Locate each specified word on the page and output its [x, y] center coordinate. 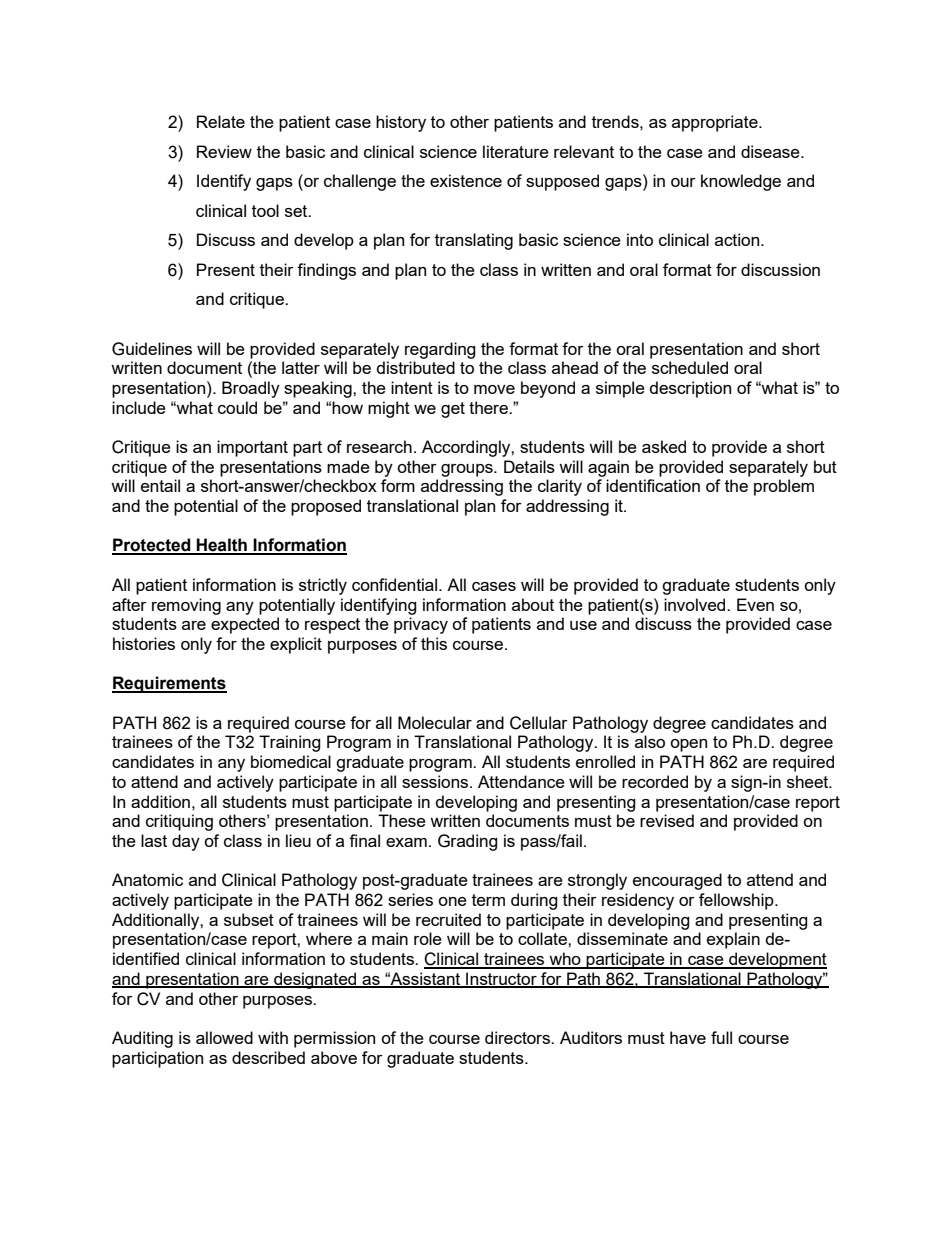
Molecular [435, 722]
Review [224, 151]
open [688, 745]
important [252, 448]
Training [290, 743]
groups [468, 470]
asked [664, 446]
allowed [224, 1037]
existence [466, 180]
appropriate [716, 123]
